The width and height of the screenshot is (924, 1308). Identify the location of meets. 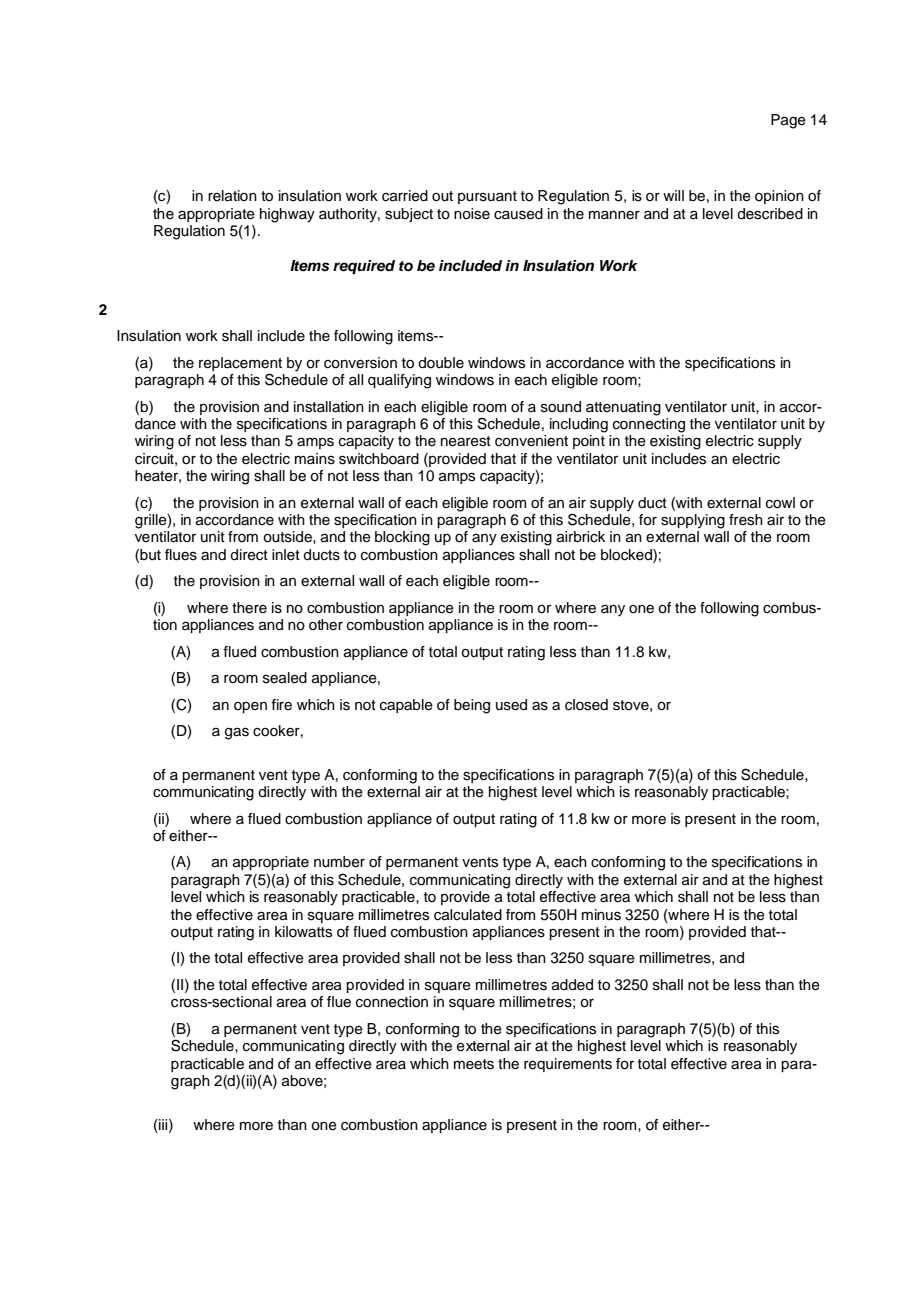
(474, 1064).
